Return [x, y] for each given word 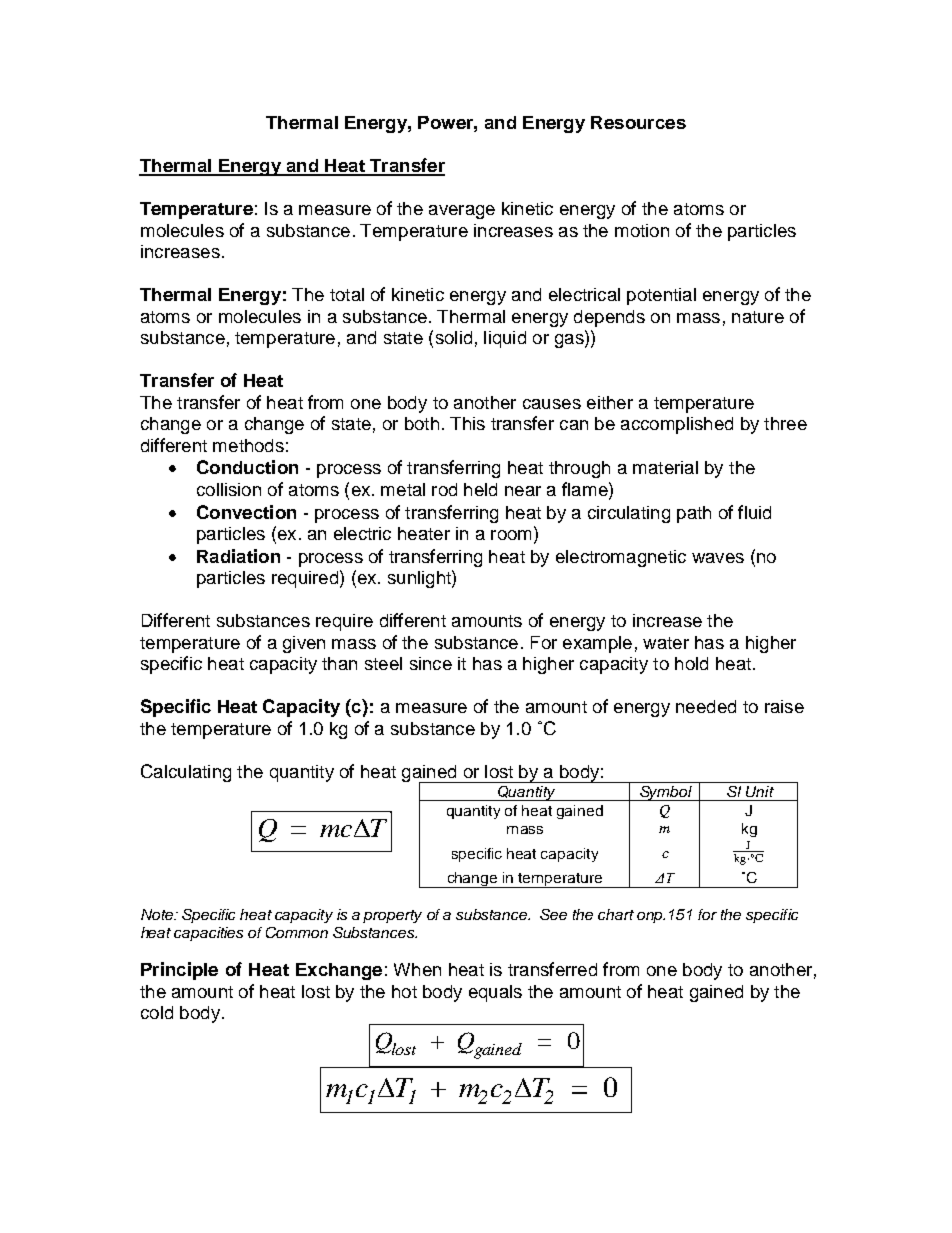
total [347, 294]
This [467, 423]
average [462, 212]
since [431, 663]
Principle [179, 971]
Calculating [186, 773]
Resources [638, 122]
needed [706, 706]
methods [248, 445]
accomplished [677, 425]
